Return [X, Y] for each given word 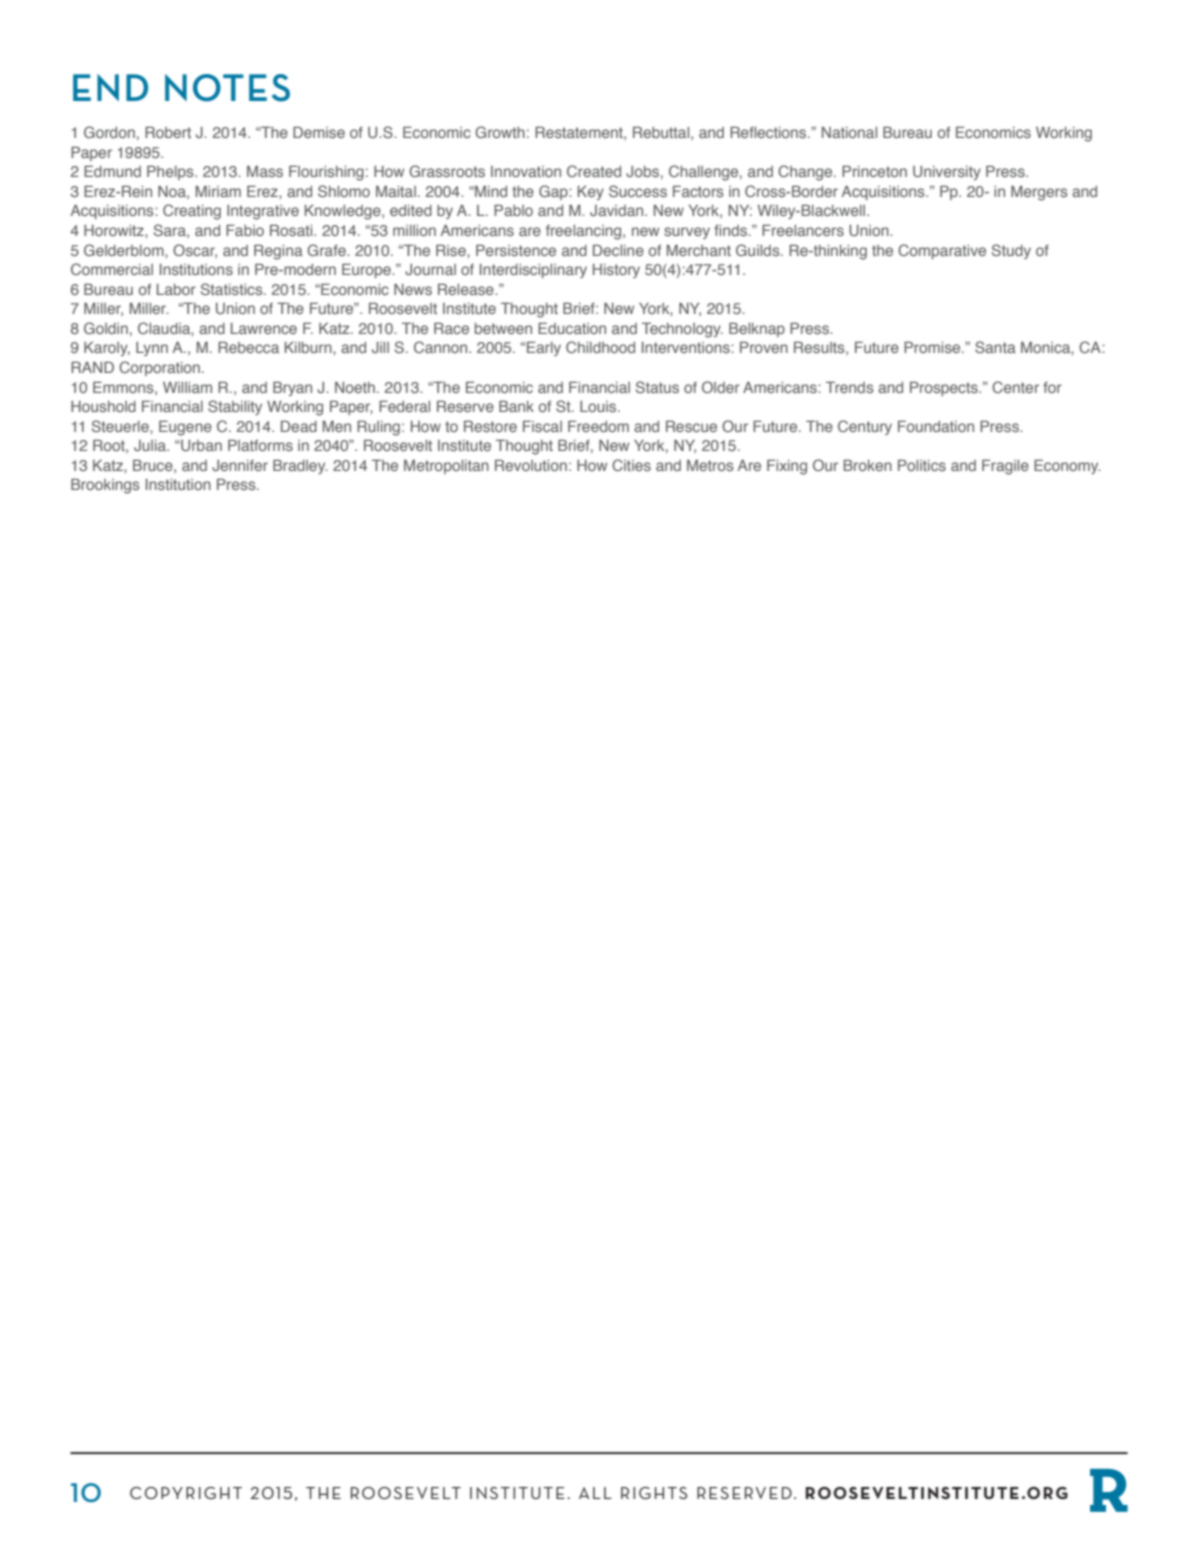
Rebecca [248, 347]
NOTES [227, 88]
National [849, 132]
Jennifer [240, 465]
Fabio [245, 230]
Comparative [942, 251]
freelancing [585, 232]
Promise [933, 347]
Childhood [600, 347]
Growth [500, 132]
